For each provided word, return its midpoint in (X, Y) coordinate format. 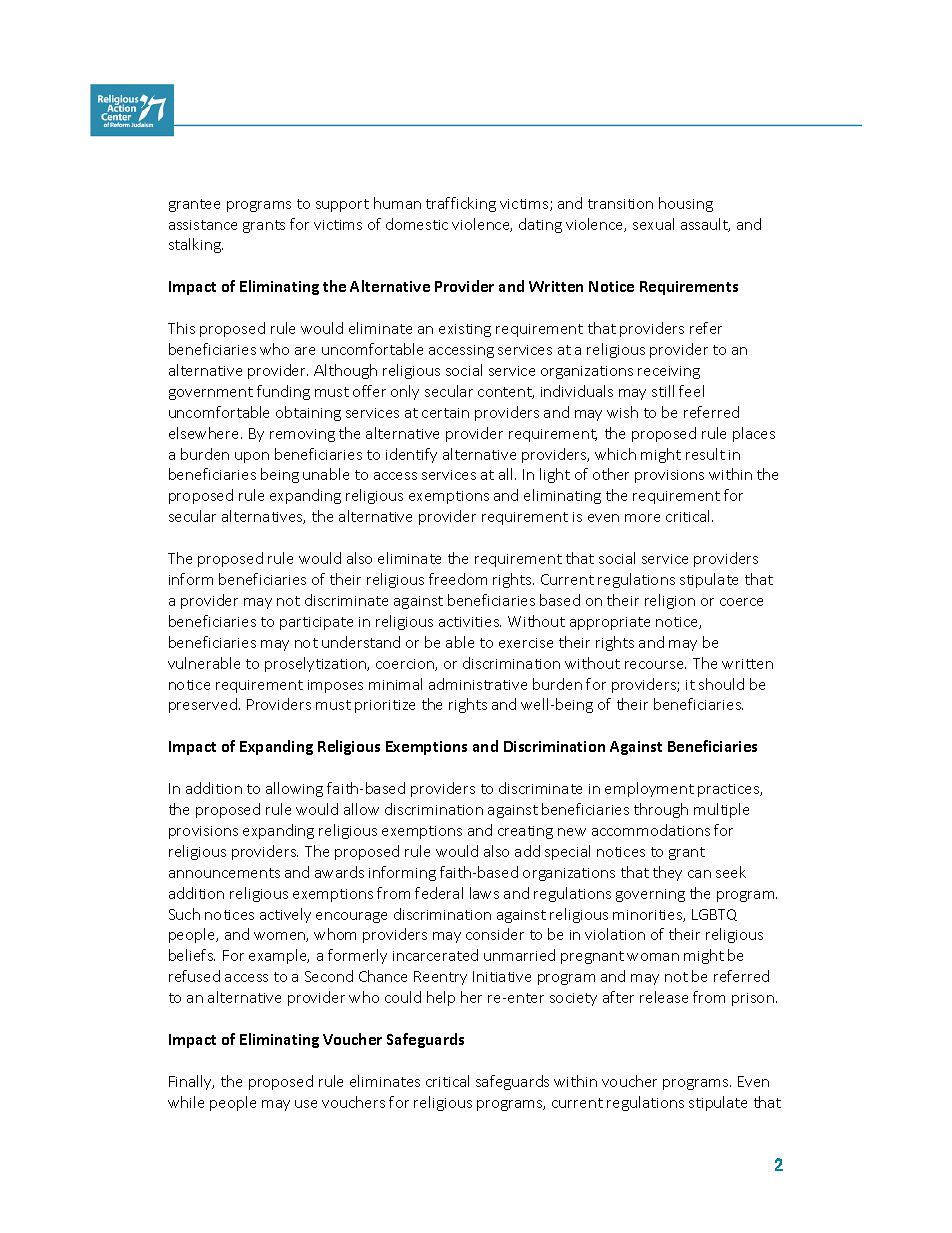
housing (686, 204)
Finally (191, 1082)
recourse (655, 665)
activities (470, 622)
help (441, 998)
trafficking (461, 204)
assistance (203, 225)
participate (316, 623)
